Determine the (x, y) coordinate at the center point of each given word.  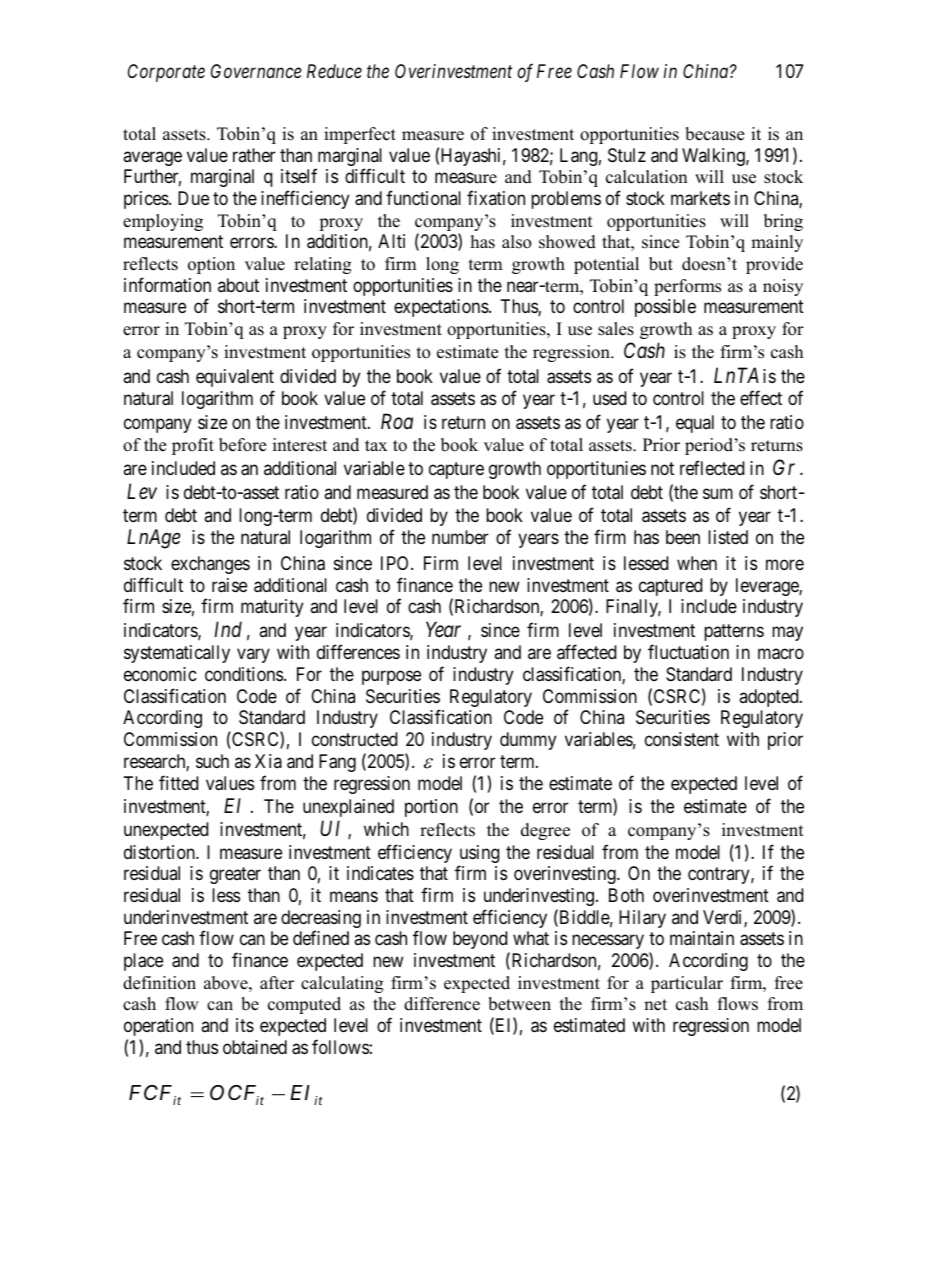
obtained (255, 1047)
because (715, 134)
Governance (256, 71)
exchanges (210, 565)
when (697, 563)
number (460, 537)
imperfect (360, 135)
